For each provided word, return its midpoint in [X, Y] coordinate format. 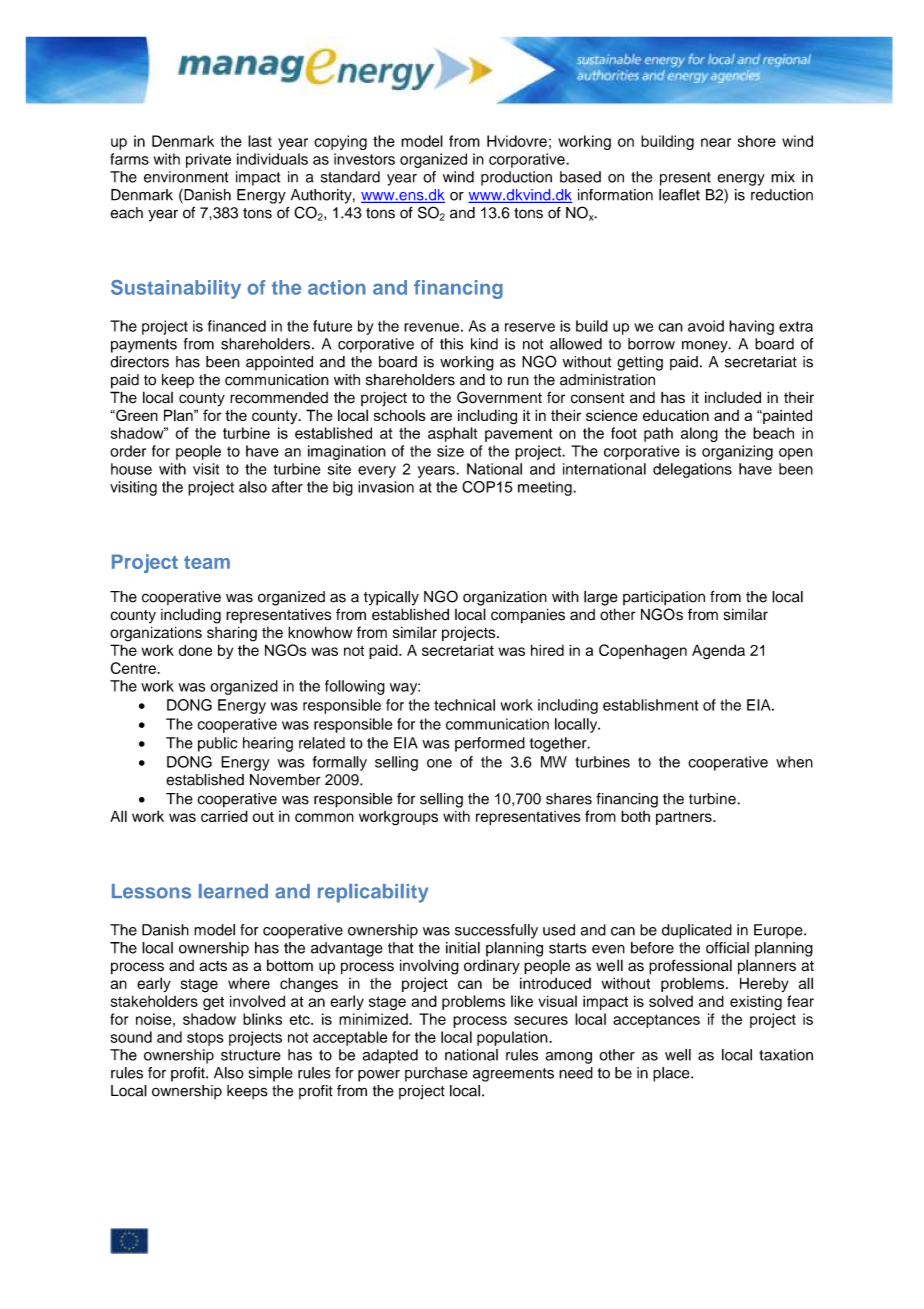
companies [528, 616]
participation [664, 598]
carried [224, 816]
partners [685, 818]
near [716, 142]
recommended [279, 398]
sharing [232, 634]
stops [205, 1039]
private [208, 160]
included [733, 397]
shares [569, 799]
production [516, 178]
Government [499, 397]
